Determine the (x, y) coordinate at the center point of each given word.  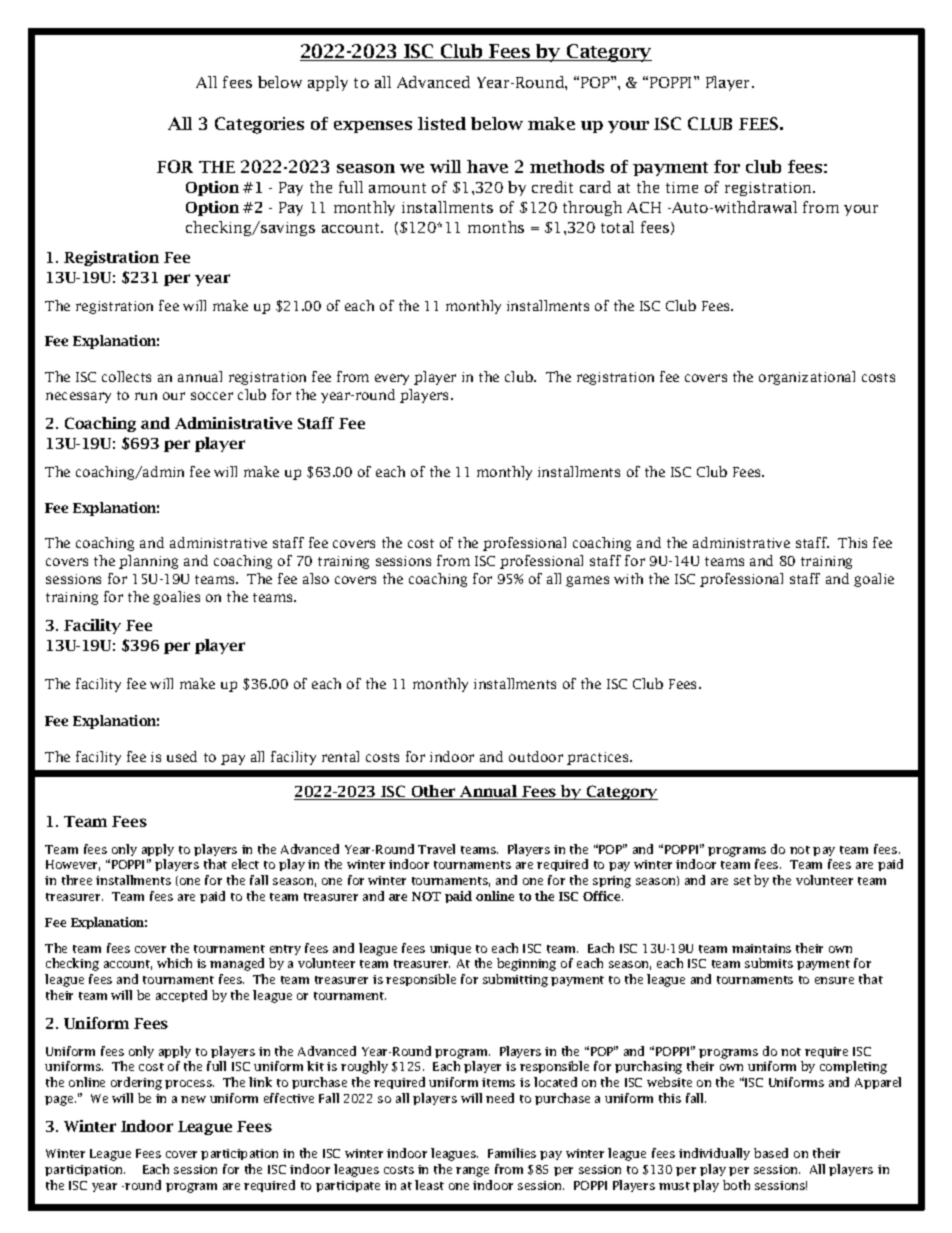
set (742, 881)
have (487, 166)
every (392, 379)
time (682, 187)
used (182, 756)
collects (126, 376)
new (193, 1099)
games (587, 581)
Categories (259, 125)
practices (599, 758)
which (174, 963)
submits (769, 963)
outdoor (536, 756)
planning (148, 562)
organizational (807, 378)
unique (450, 949)
